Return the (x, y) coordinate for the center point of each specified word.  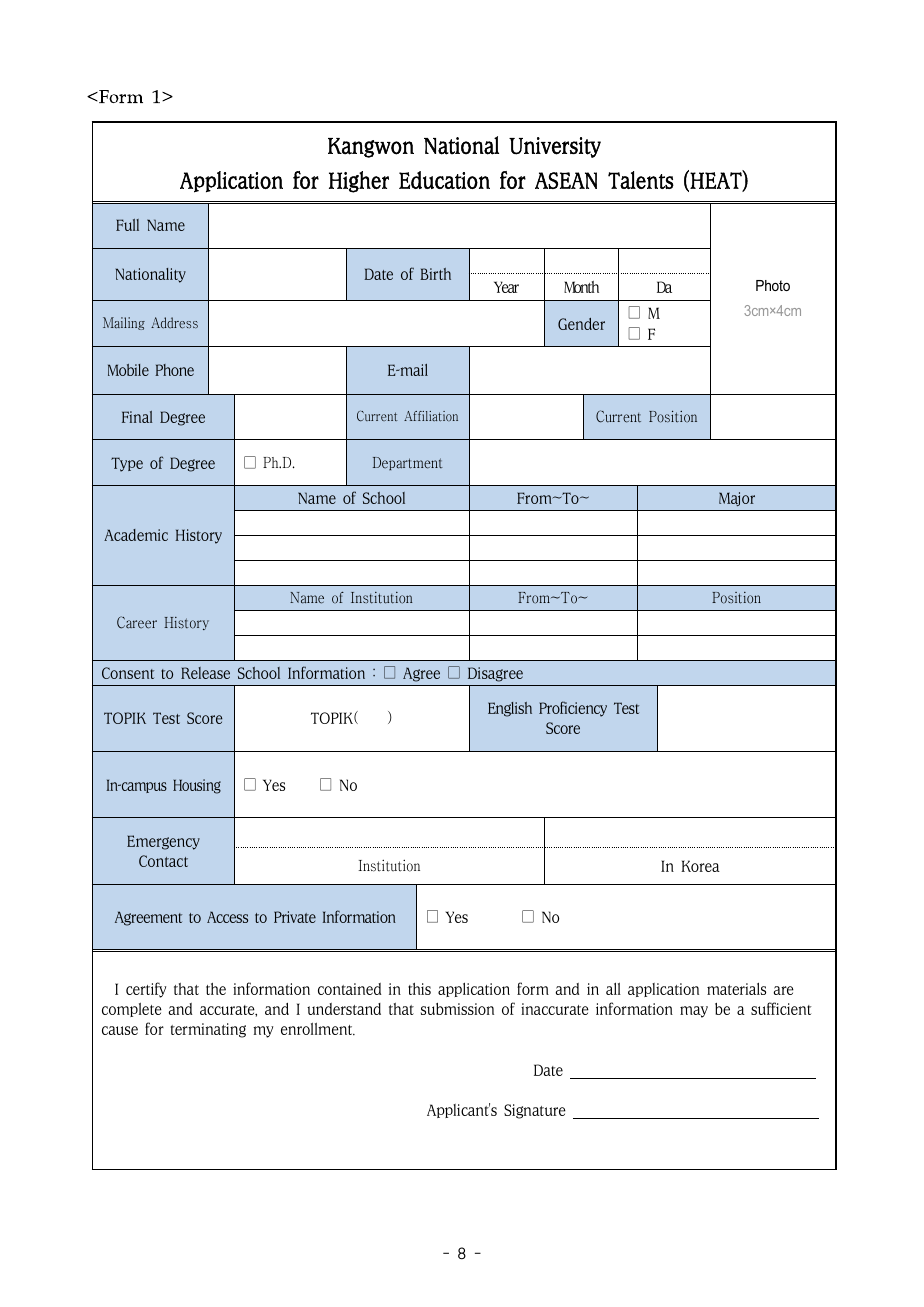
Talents (641, 180)
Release (205, 673)
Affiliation (431, 416)
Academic (136, 535)
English (510, 709)
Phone (174, 370)
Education (444, 180)
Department (408, 463)
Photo (773, 285)
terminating (208, 1030)
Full (127, 225)
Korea (700, 866)
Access (227, 917)
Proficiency (573, 709)
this (419, 989)
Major (737, 499)
